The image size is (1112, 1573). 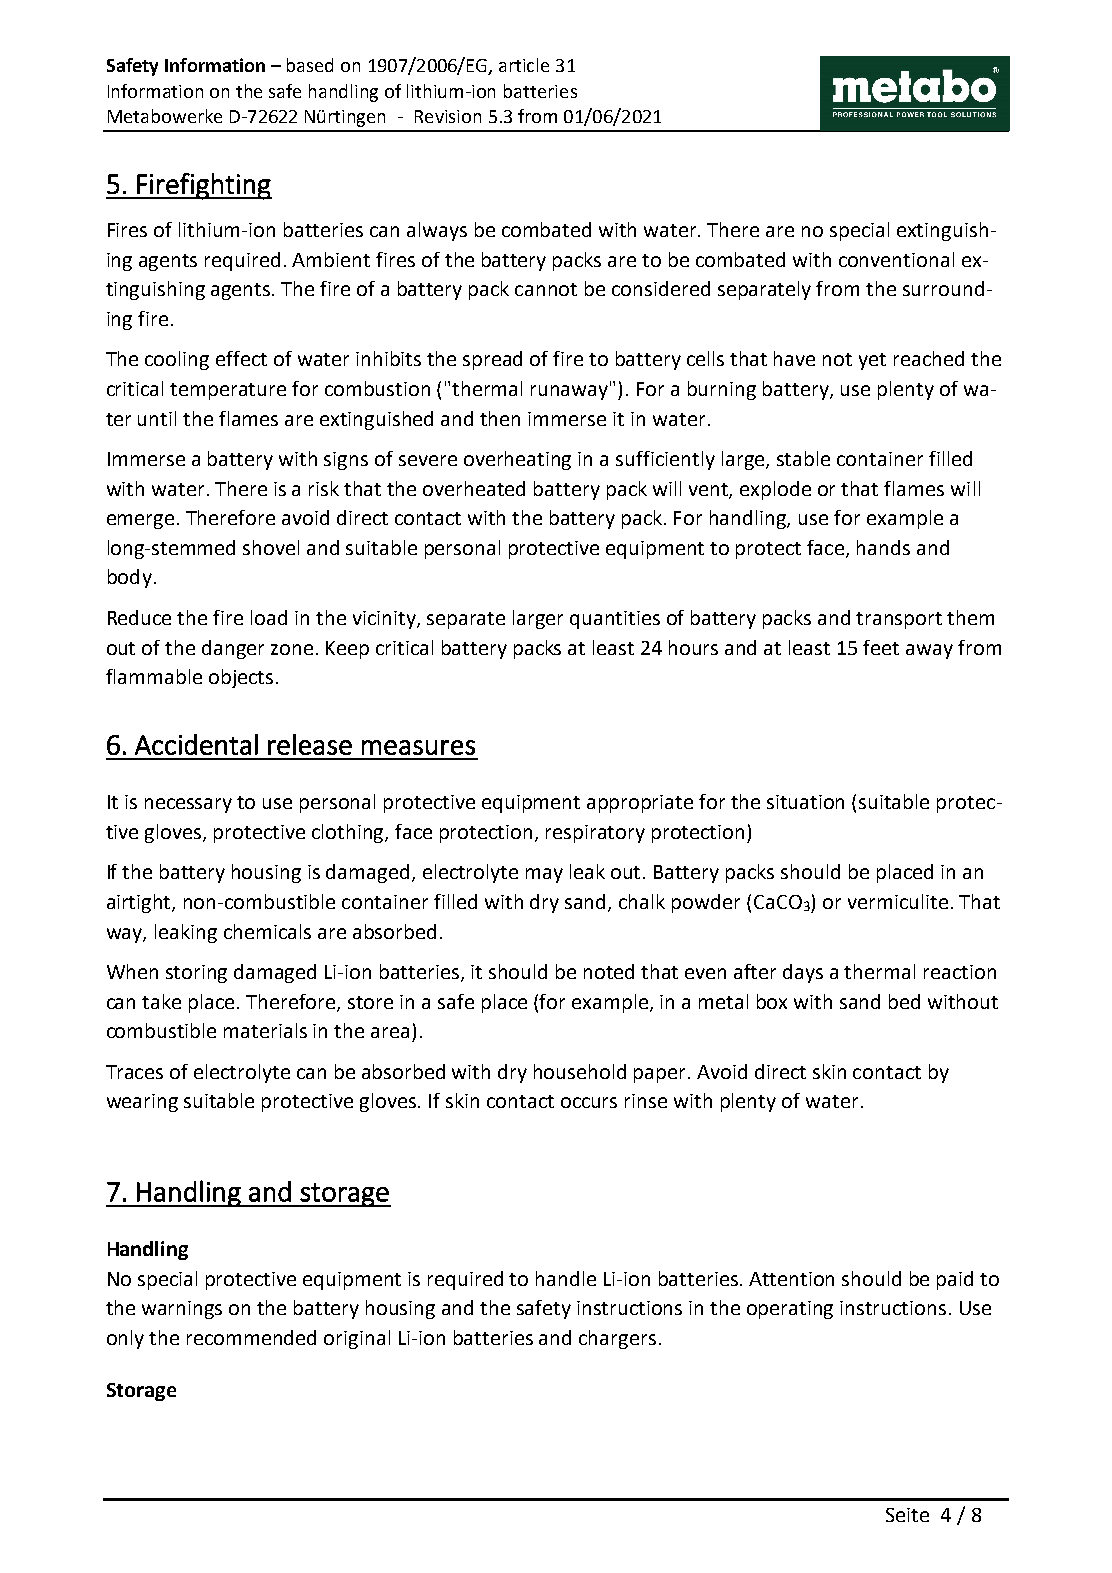 What do you see at coordinates (310, 65) in the page?
I see `based` at bounding box center [310, 65].
